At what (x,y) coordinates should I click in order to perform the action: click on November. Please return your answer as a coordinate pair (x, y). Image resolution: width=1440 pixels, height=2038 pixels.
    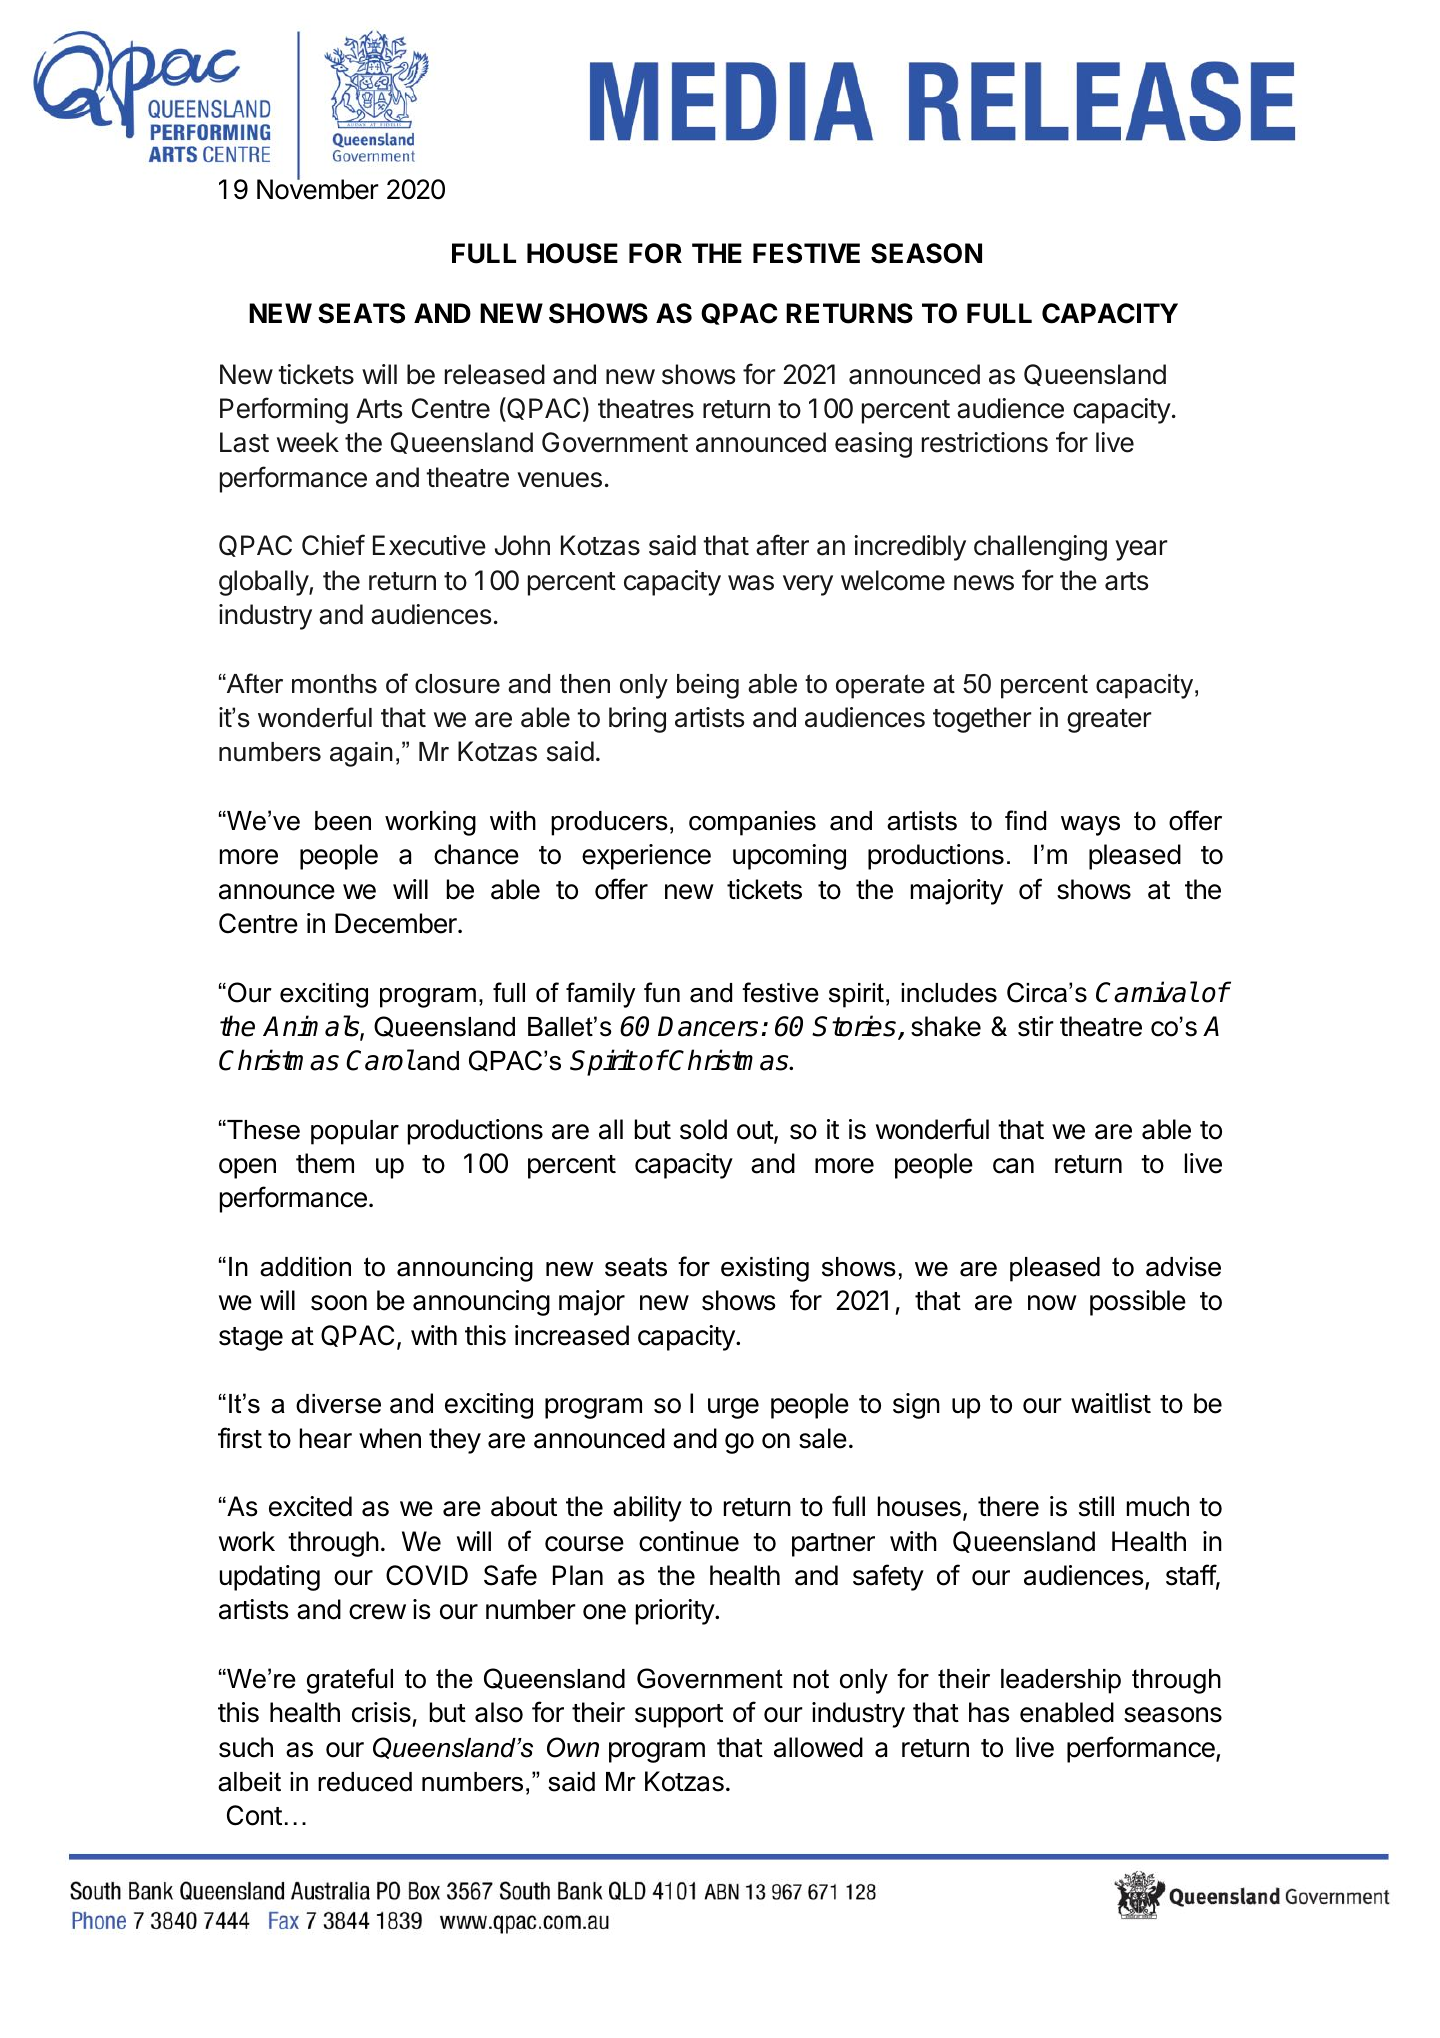
    Looking at the image, I should click on (318, 189).
